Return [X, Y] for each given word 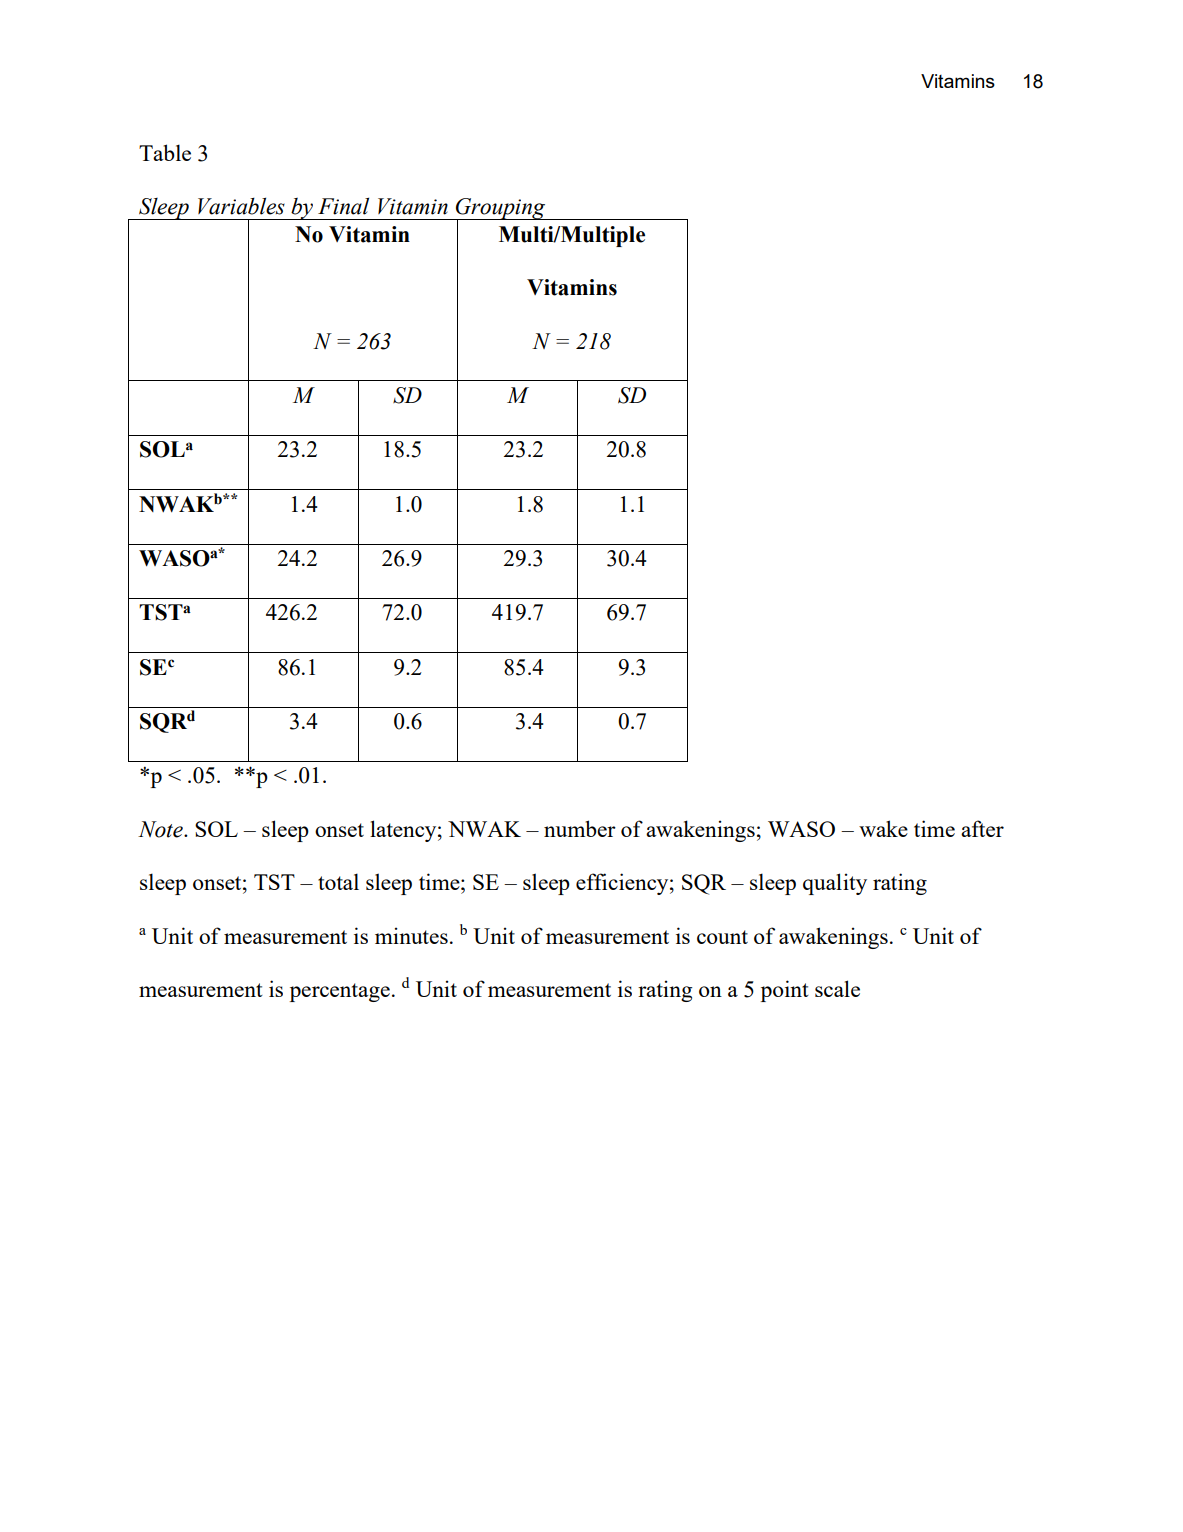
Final [343, 206]
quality [835, 884]
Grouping [501, 210]
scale [837, 988]
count [722, 937]
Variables [241, 206]
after [982, 828]
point [785, 991]
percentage [340, 992]
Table [165, 152]
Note [161, 829]
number [580, 828]
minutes [411, 935]
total [338, 881]
